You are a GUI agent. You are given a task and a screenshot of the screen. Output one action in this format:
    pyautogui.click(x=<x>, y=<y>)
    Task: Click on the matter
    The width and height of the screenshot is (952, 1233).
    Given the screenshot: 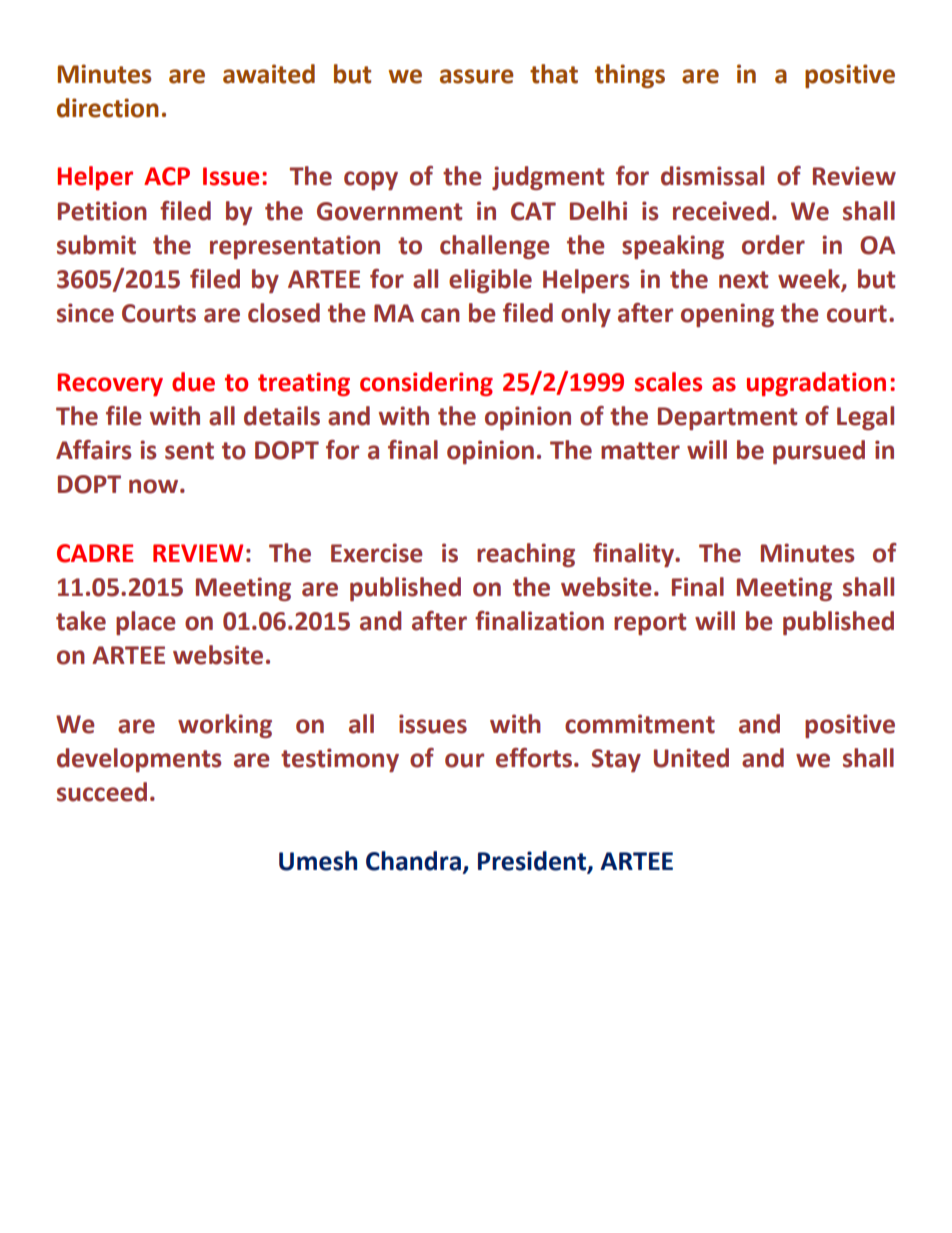 What is the action you would take?
    pyautogui.click(x=640, y=451)
